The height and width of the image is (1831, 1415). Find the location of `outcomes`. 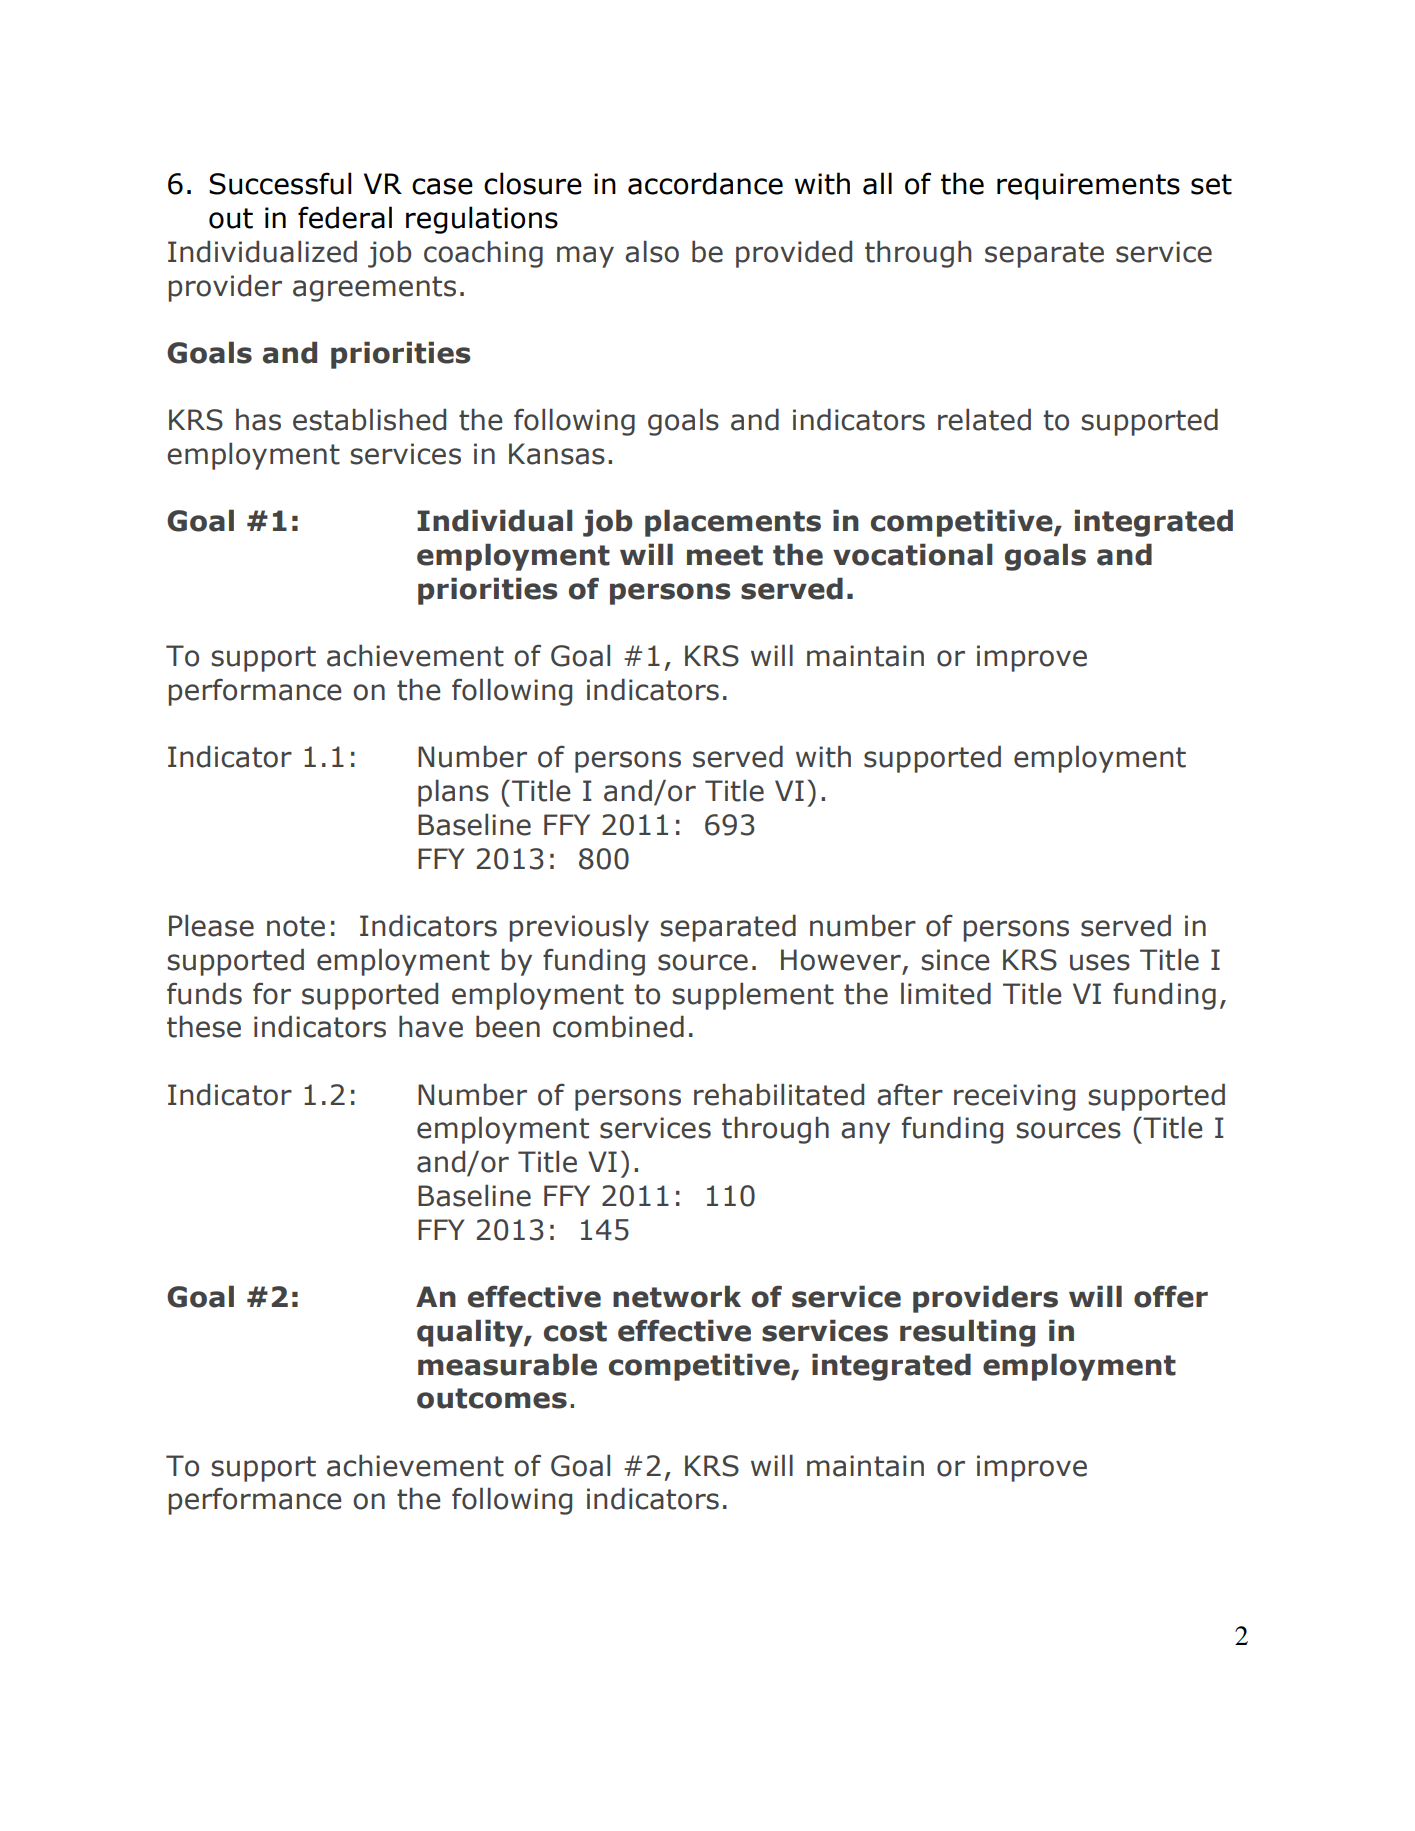

outcomes is located at coordinates (492, 1398).
